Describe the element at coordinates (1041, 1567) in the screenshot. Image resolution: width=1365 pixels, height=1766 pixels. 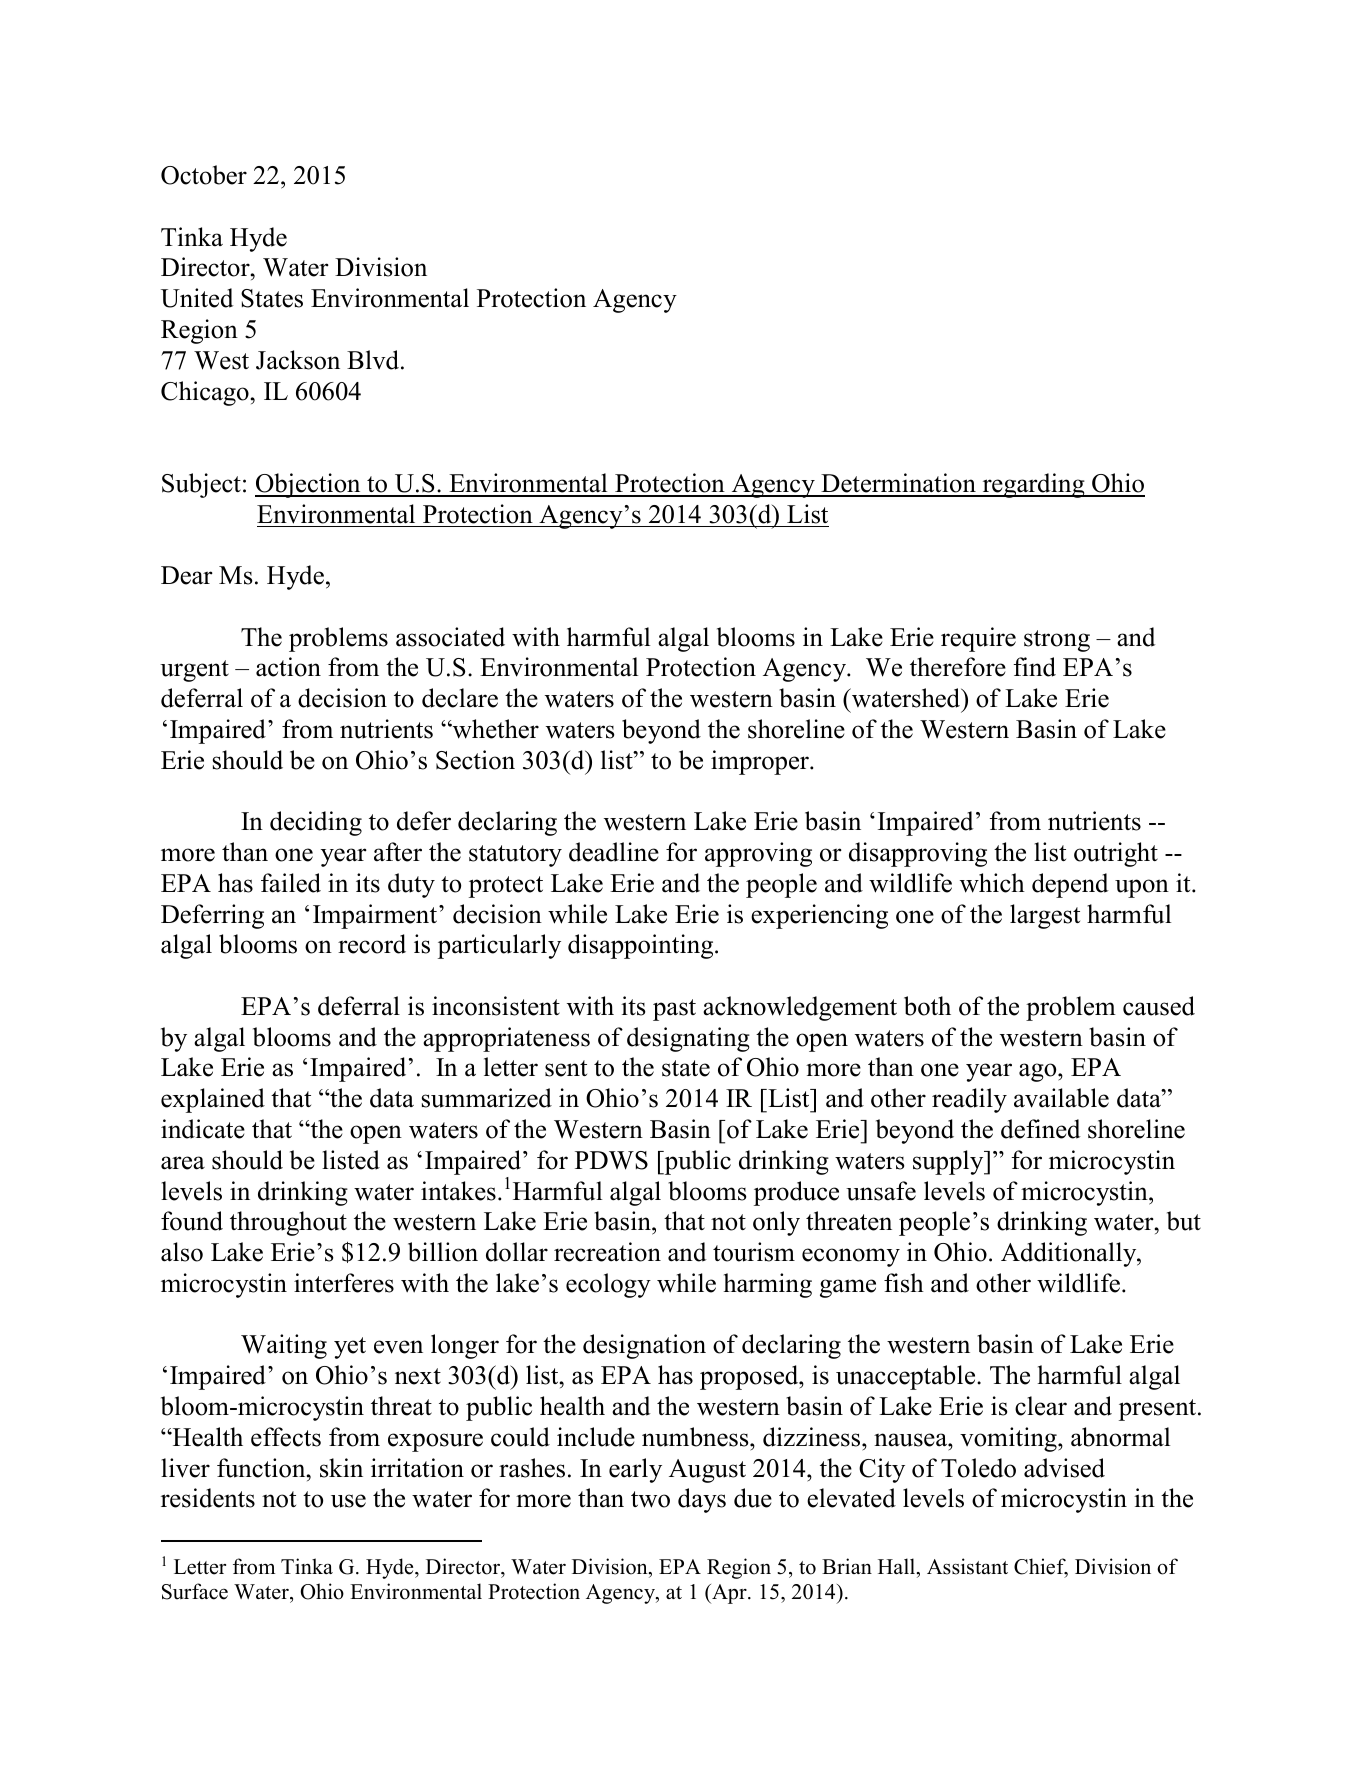
I see `Chief` at that location.
